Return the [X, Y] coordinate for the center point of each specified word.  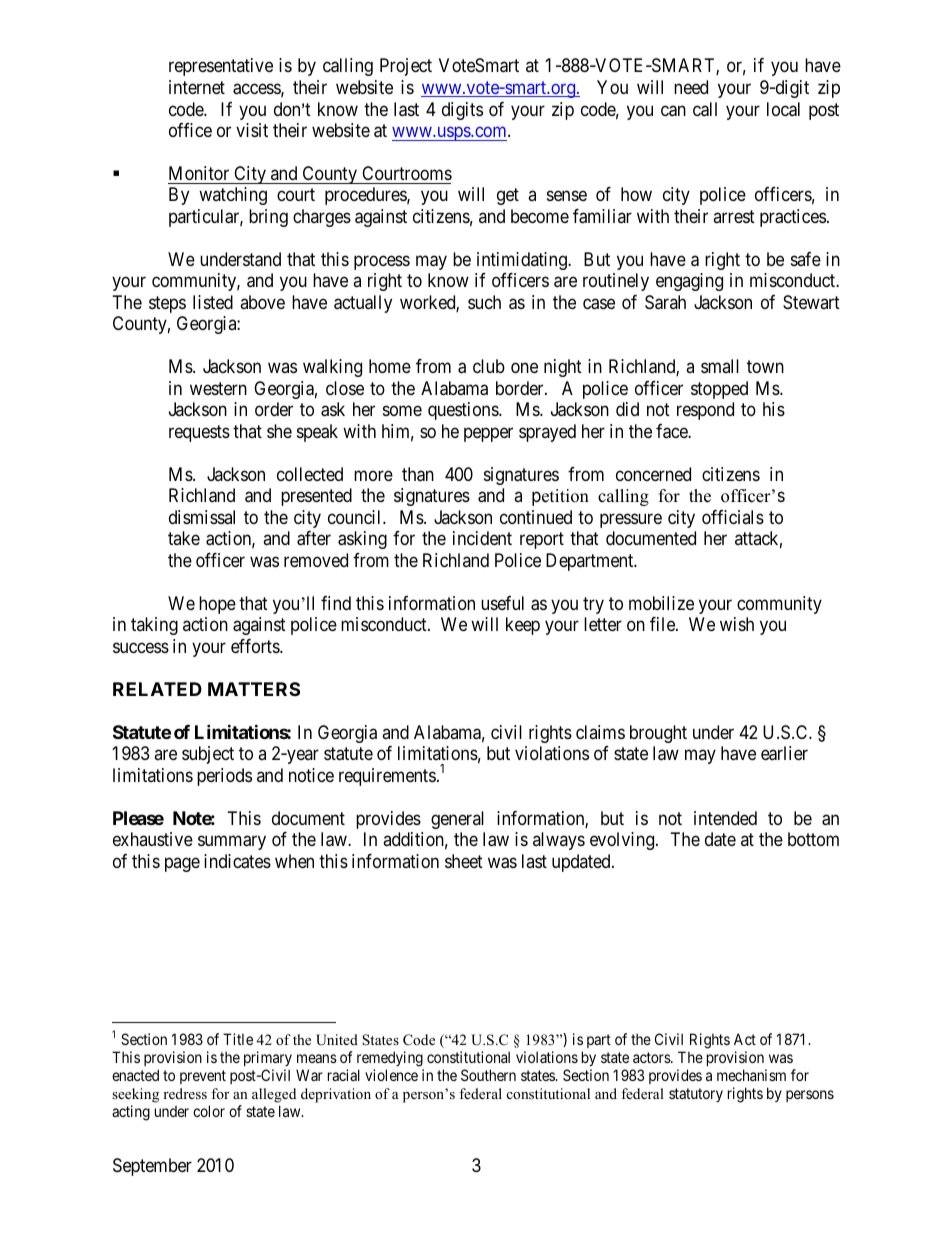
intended [725, 818]
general [457, 820]
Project [406, 67]
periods [224, 777]
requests [199, 433]
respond [705, 411]
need [691, 87]
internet [197, 87]
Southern [488, 1075]
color [209, 1111]
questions [464, 411]
